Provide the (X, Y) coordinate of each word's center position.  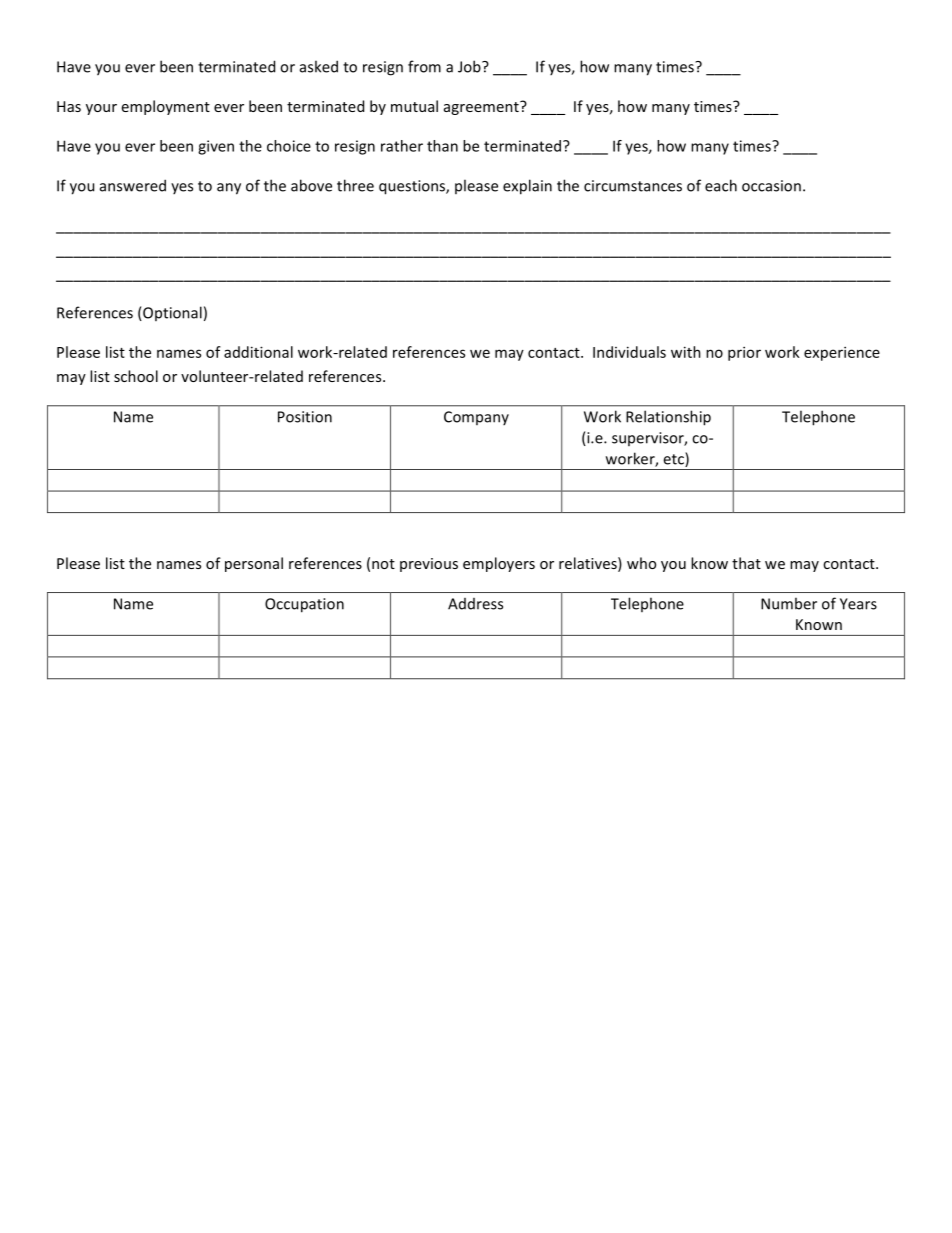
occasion (771, 186)
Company (476, 418)
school (136, 376)
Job (470, 66)
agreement (482, 108)
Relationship (668, 418)
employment (166, 107)
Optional (171, 313)
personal (254, 564)
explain (527, 187)
